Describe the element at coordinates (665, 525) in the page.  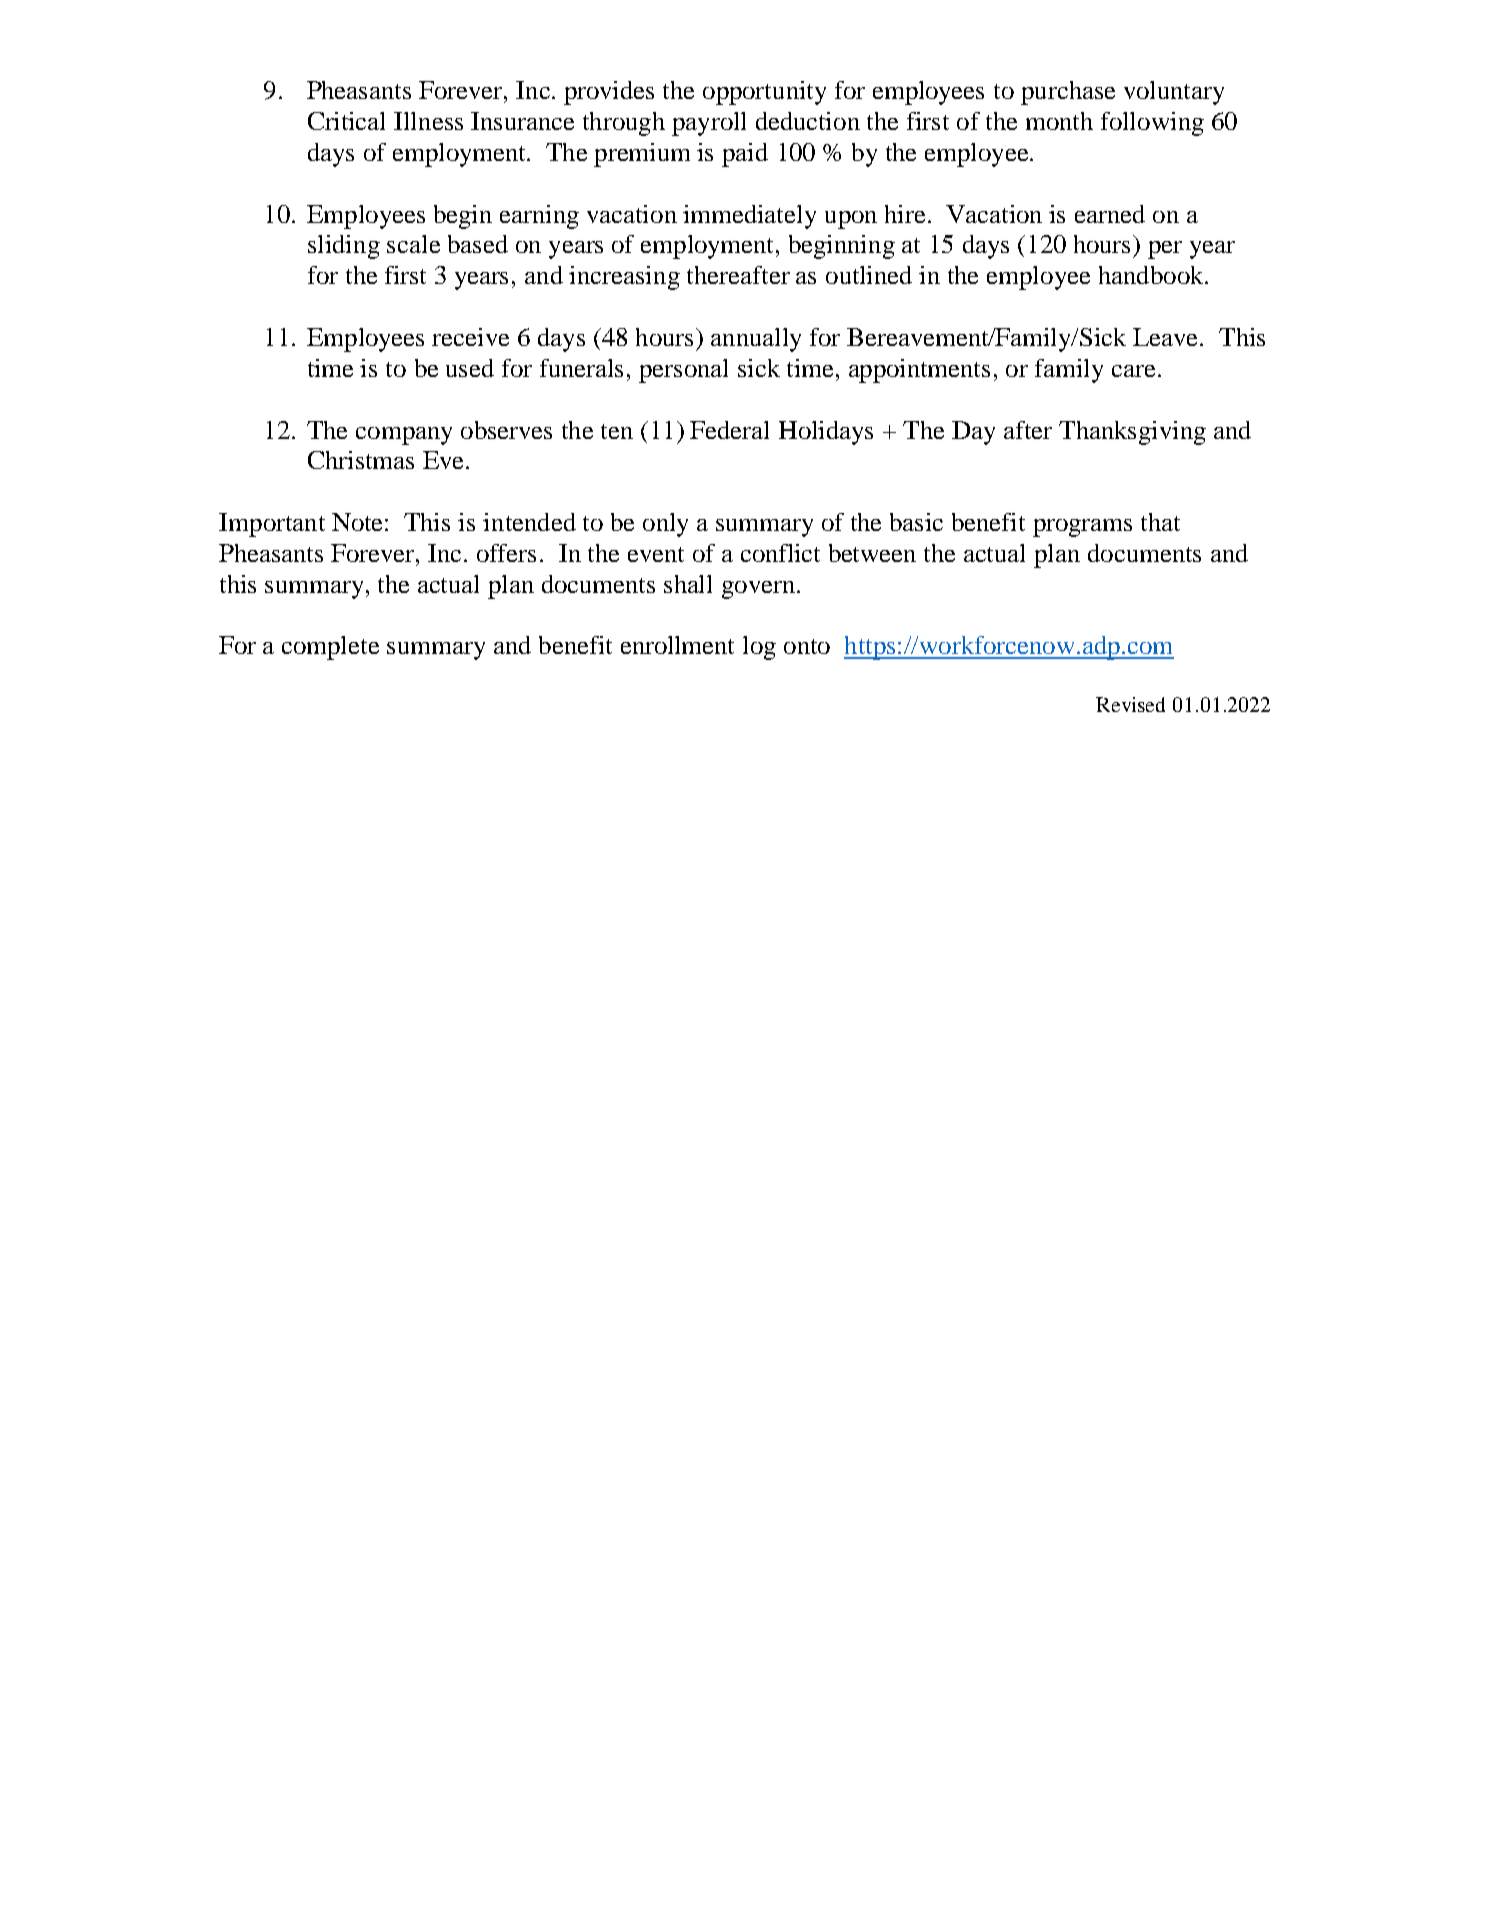
I see `only` at that location.
